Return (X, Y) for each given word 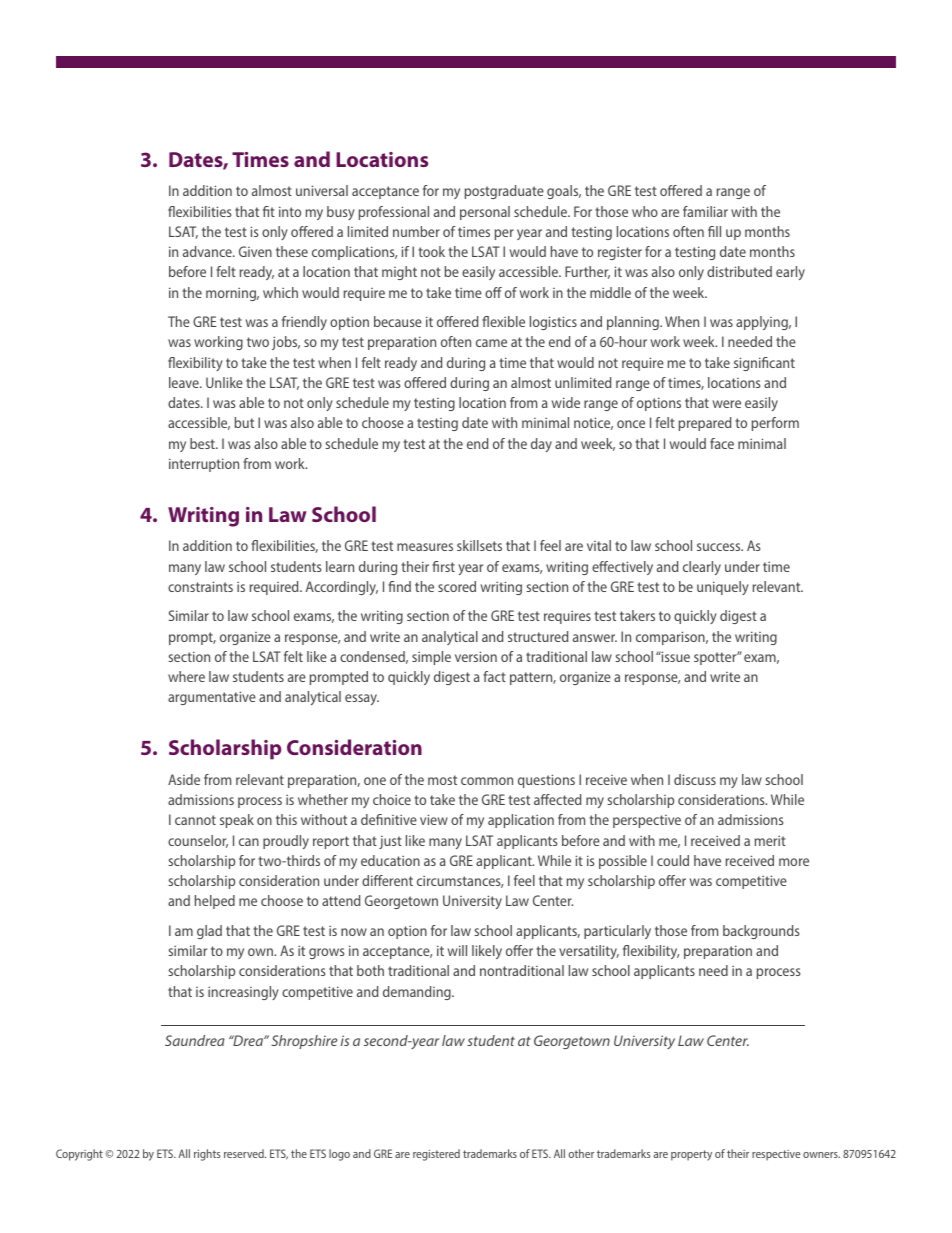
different (387, 880)
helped (215, 902)
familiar (705, 211)
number (416, 231)
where (186, 676)
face (722, 443)
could (673, 860)
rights (207, 1155)
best (203, 443)
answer (595, 638)
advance (208, 251)
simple (431, 658)
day (541, 445)
